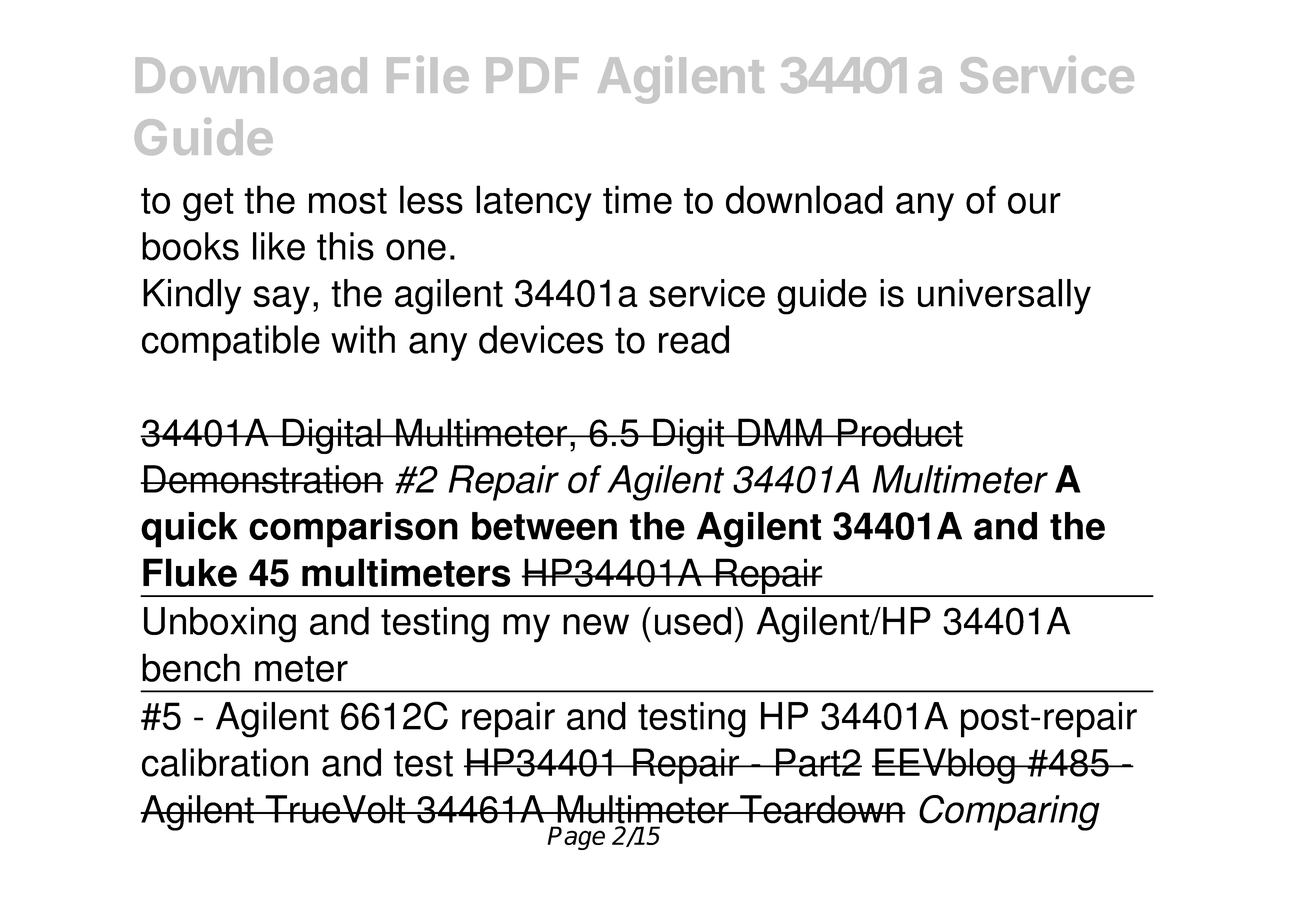 The width and height of the screenshot is (1303, 924). I want to click on used, so click(693, 621).
